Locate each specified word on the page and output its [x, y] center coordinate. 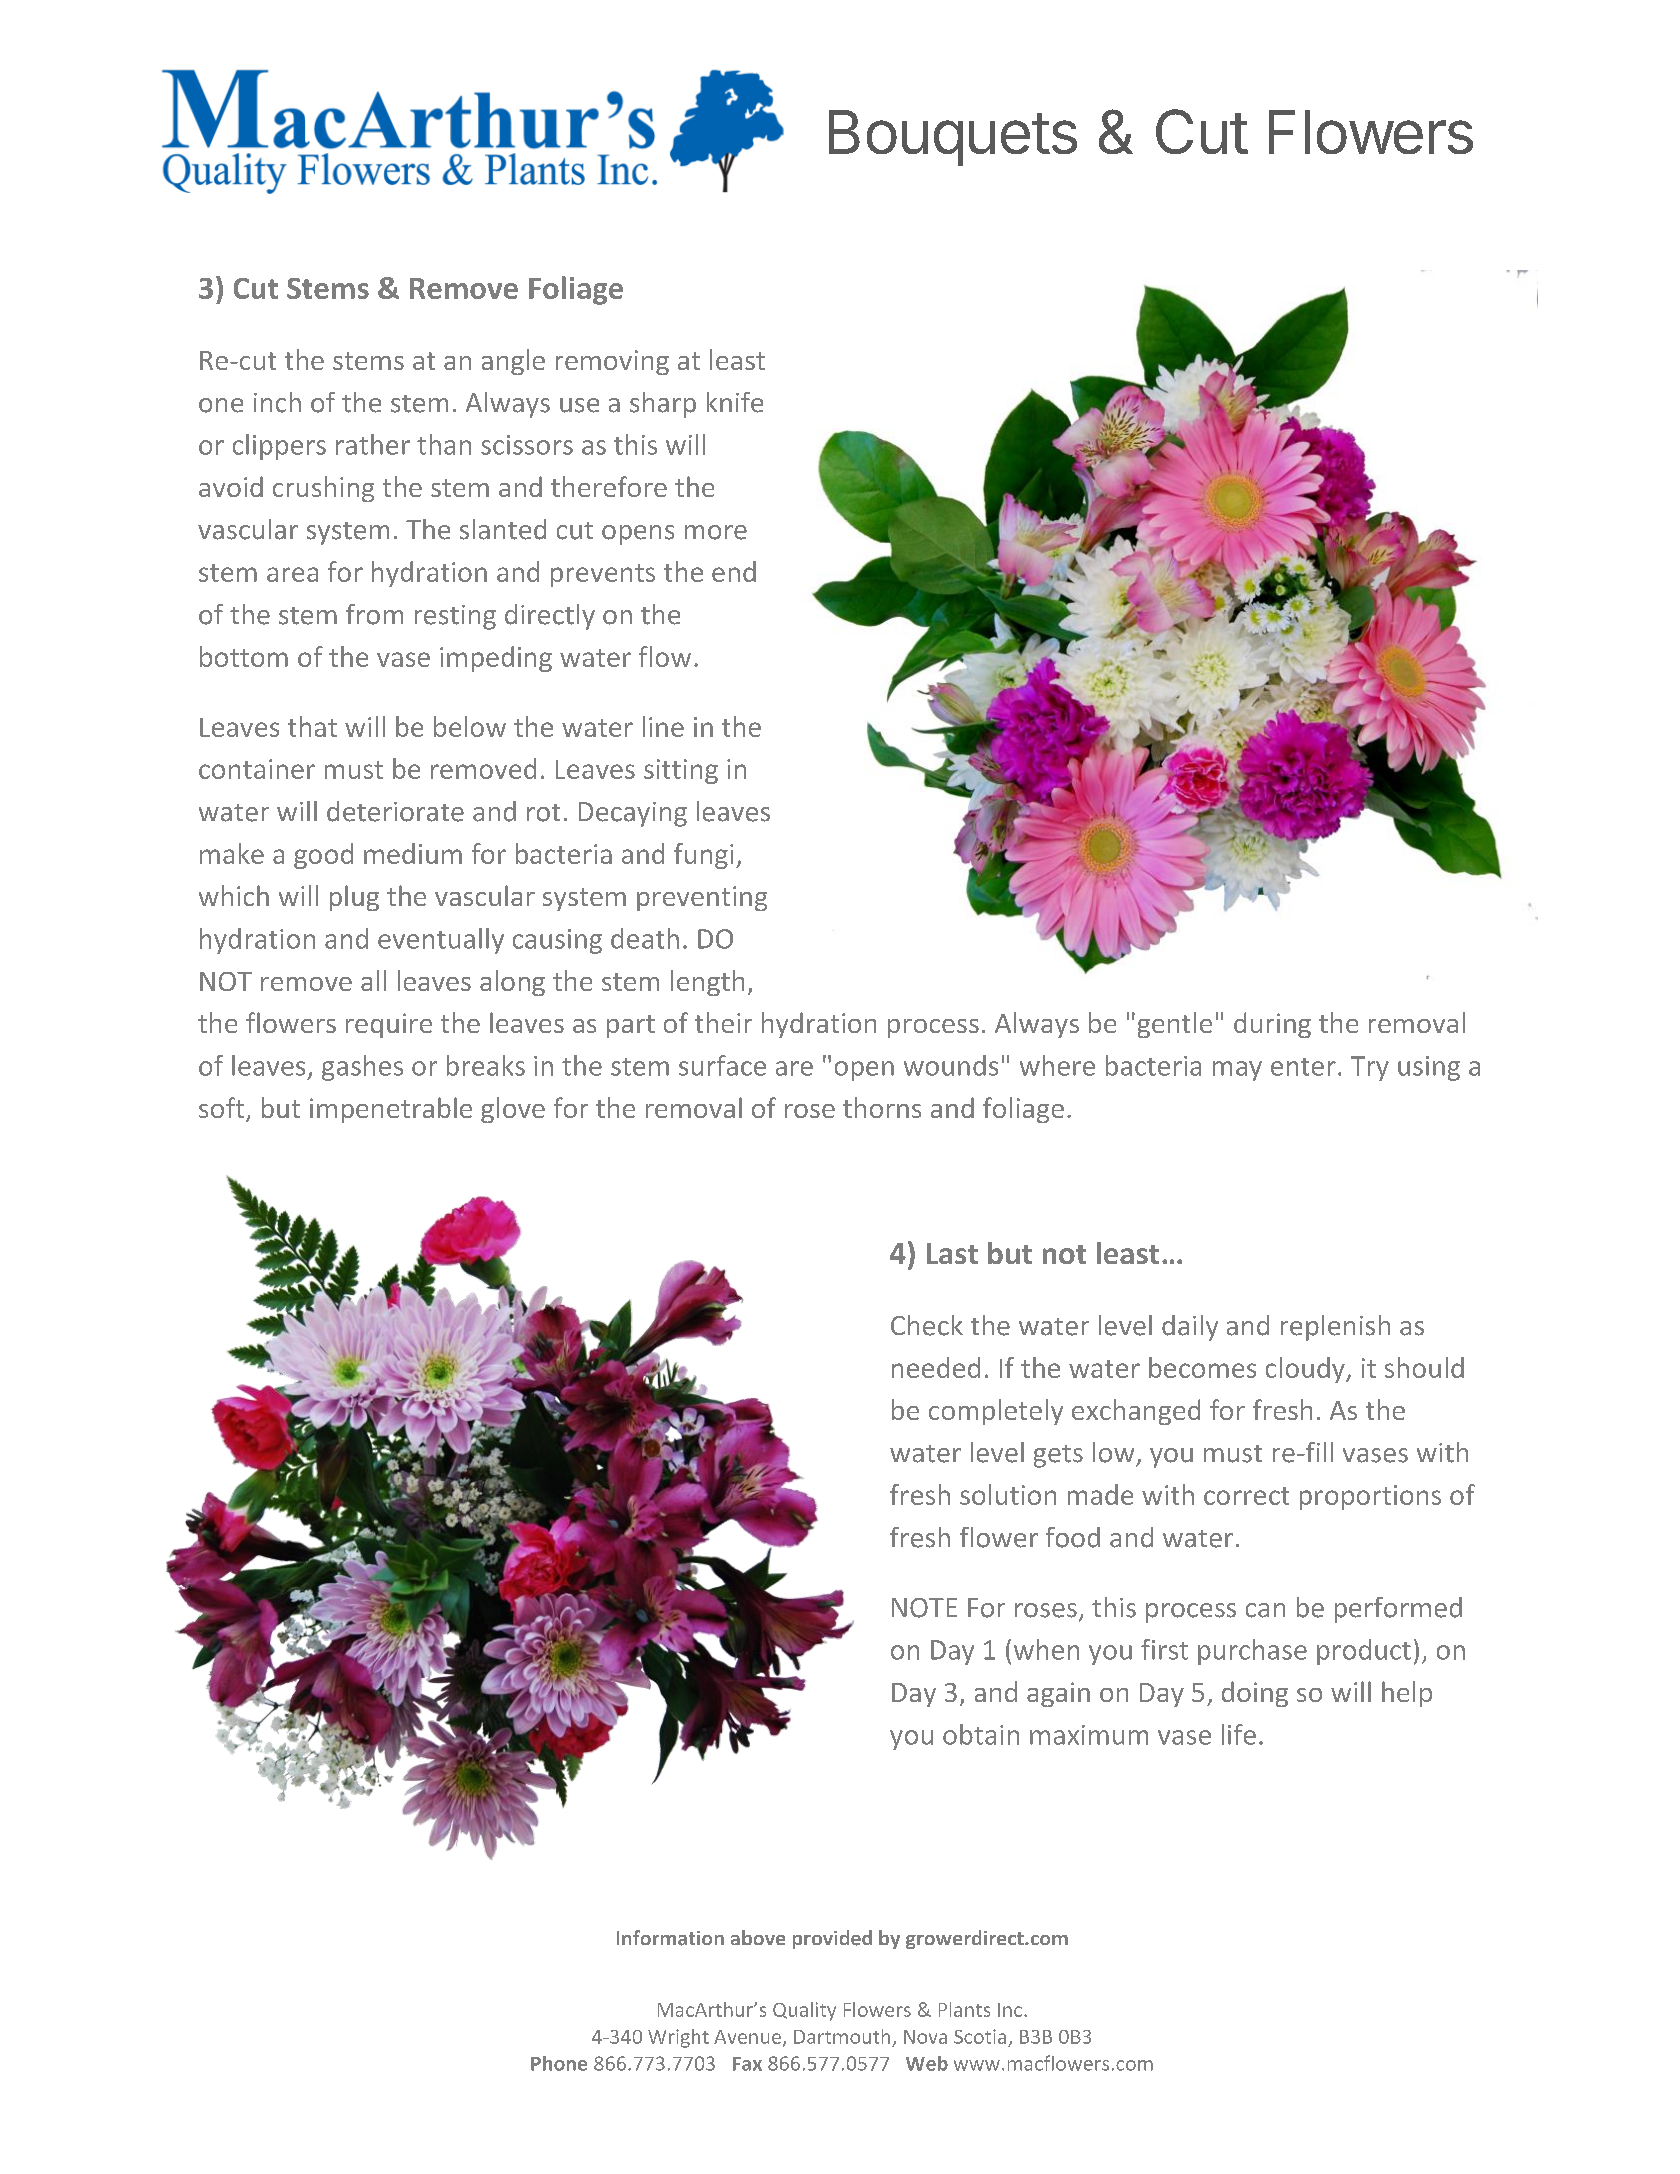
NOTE [924, 1608]
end [734, 571]
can [1265, 1610]
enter [1303, 1067]
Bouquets [953, 138]
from [374, 614]
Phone [559, 2063]
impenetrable [391, 1110]
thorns [882, 1107]
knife [735, 402]
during [1272, 1025]
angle [513, 362]
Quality [804, 2011]
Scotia [980, 2036]
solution [1008, 1494]
